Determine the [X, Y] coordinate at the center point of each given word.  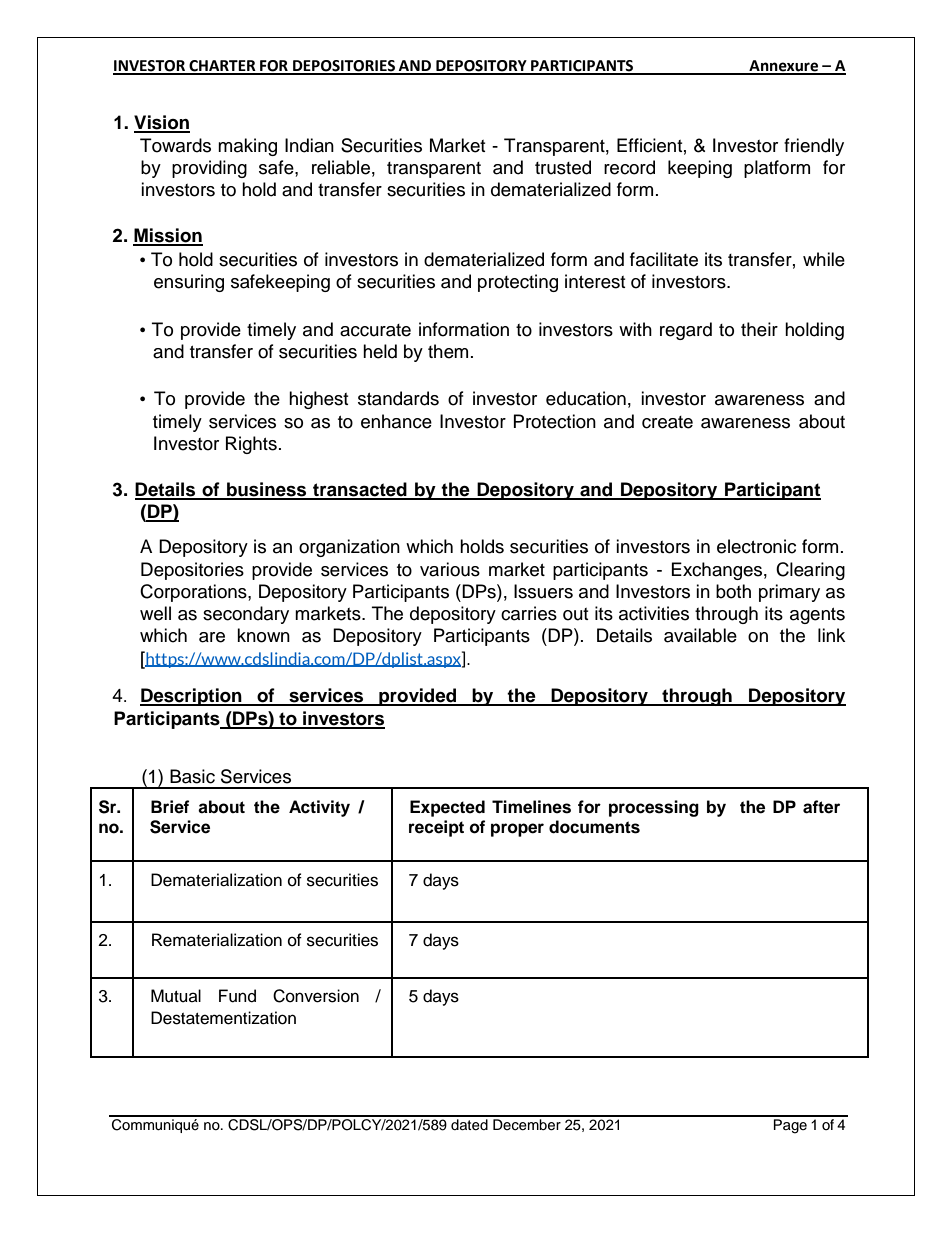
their [759, 329]
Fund [237, 996]
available [700, 635]
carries [529, 613]
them [448, 351]
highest [318, 400]
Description [192, 697]
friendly [814, 147]
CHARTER [222, 67]
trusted [563, 167]
